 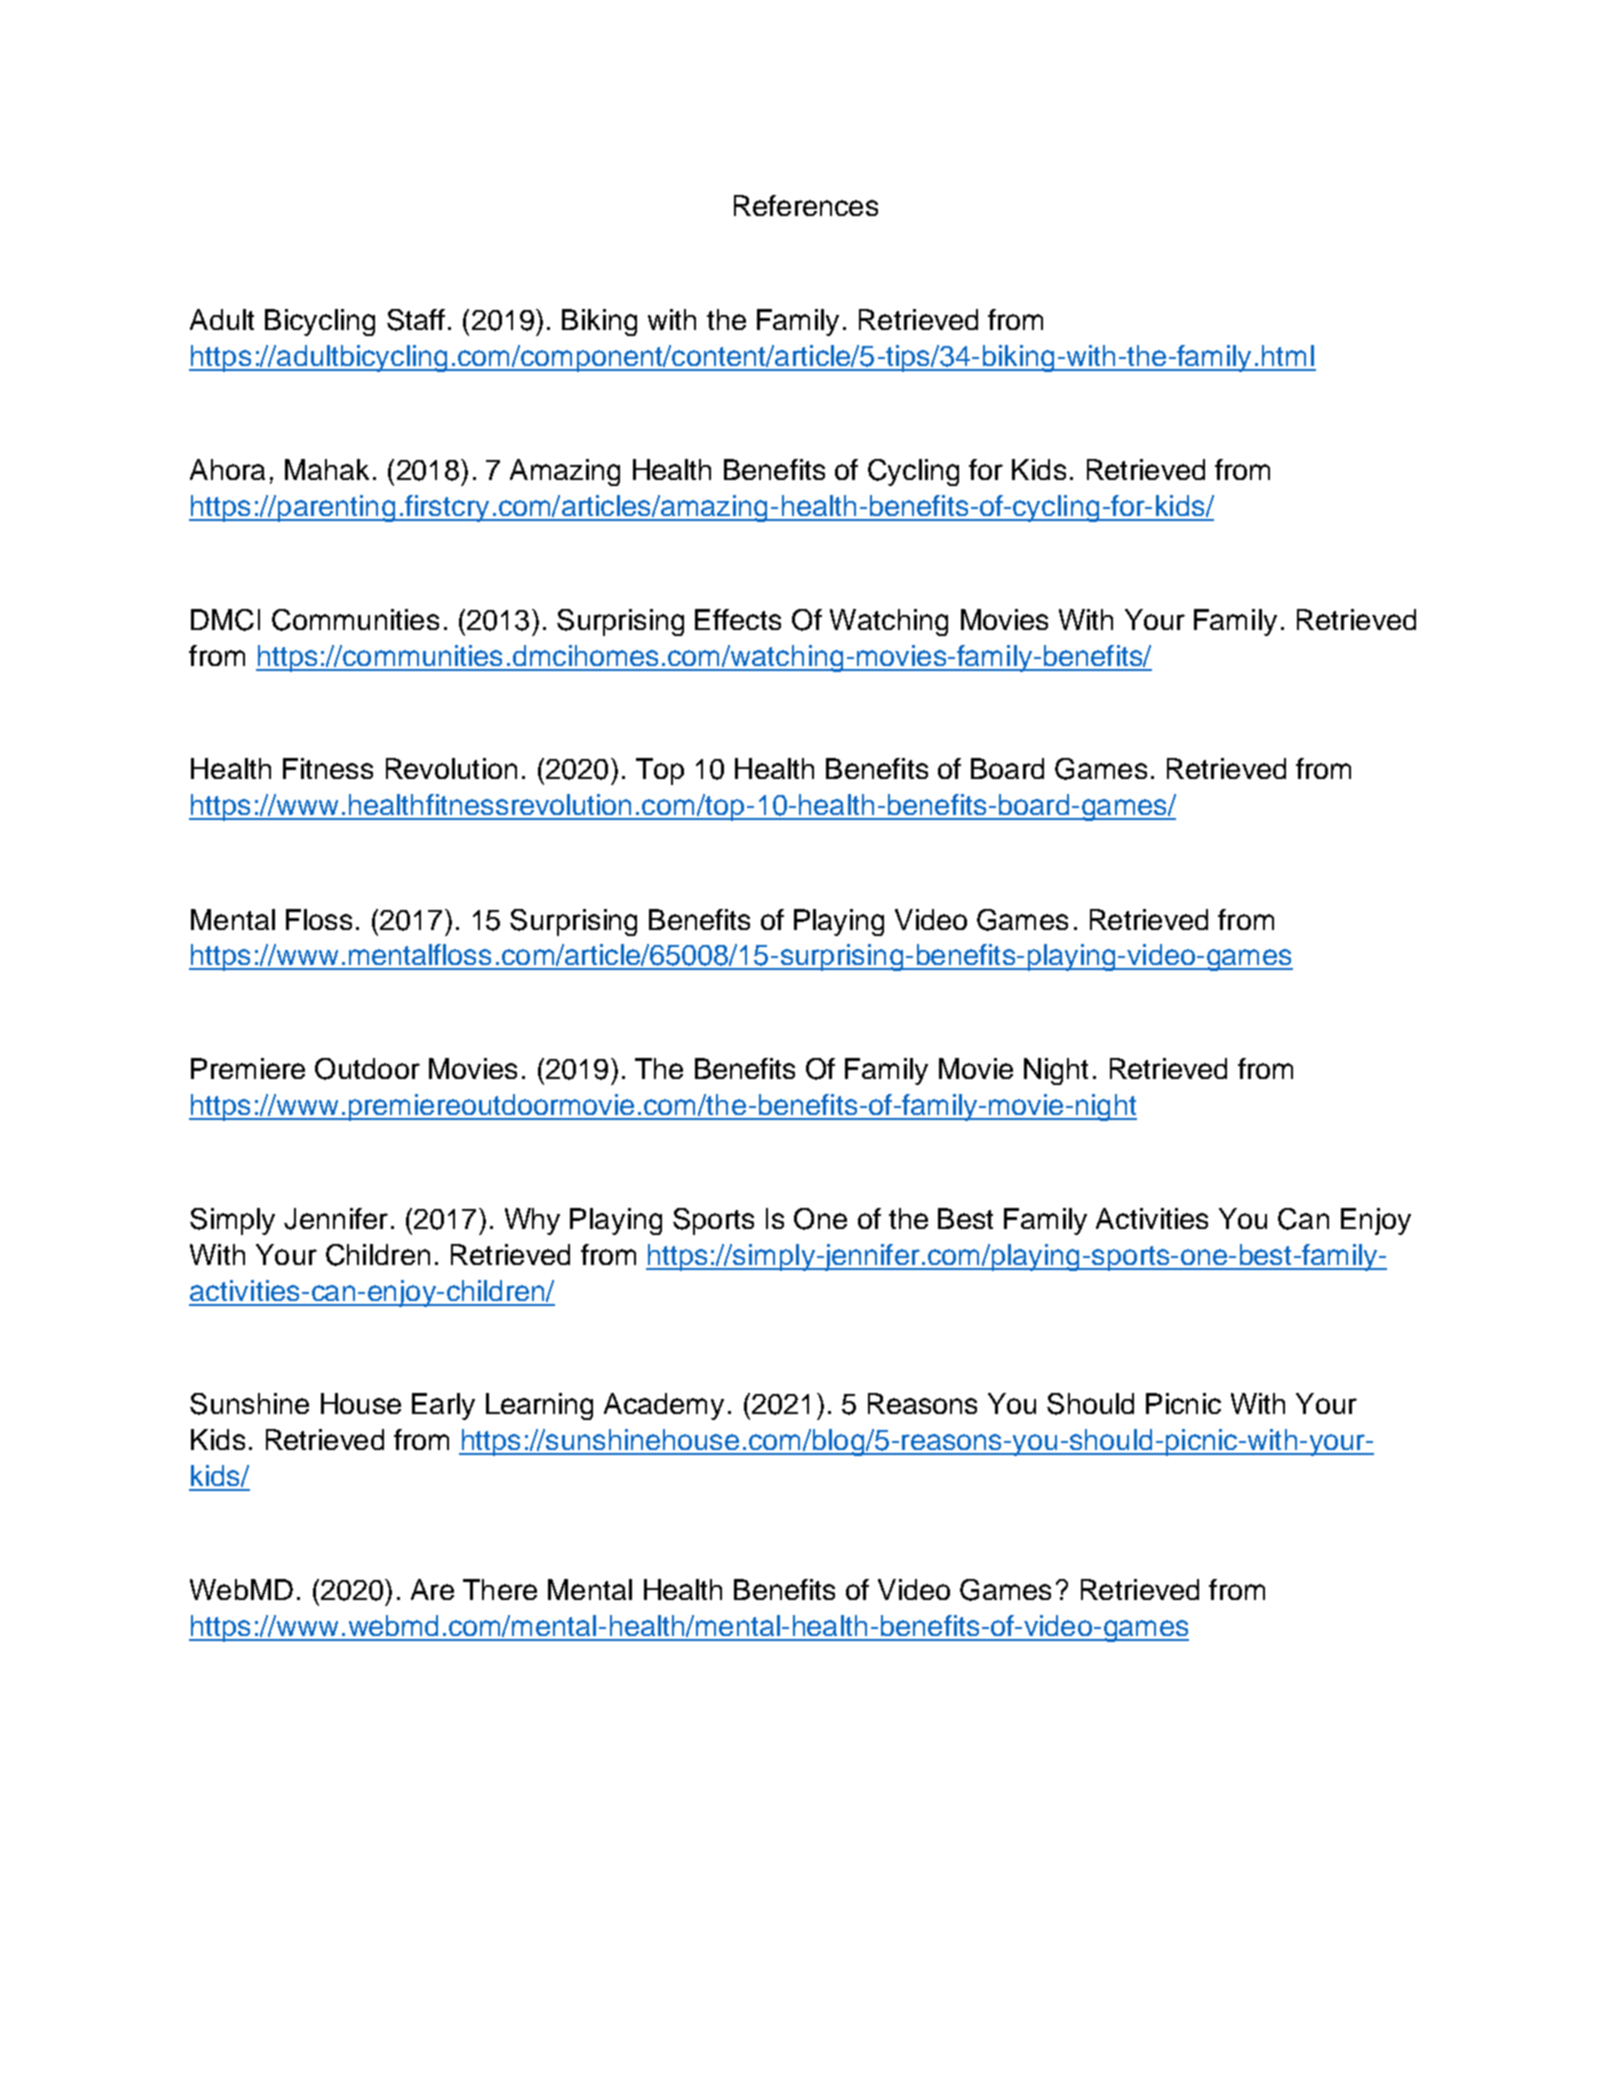 What do you see at coordinates (227, 469) in the screenshot?
I see `Ahora` at bounding box center [227, 469].
